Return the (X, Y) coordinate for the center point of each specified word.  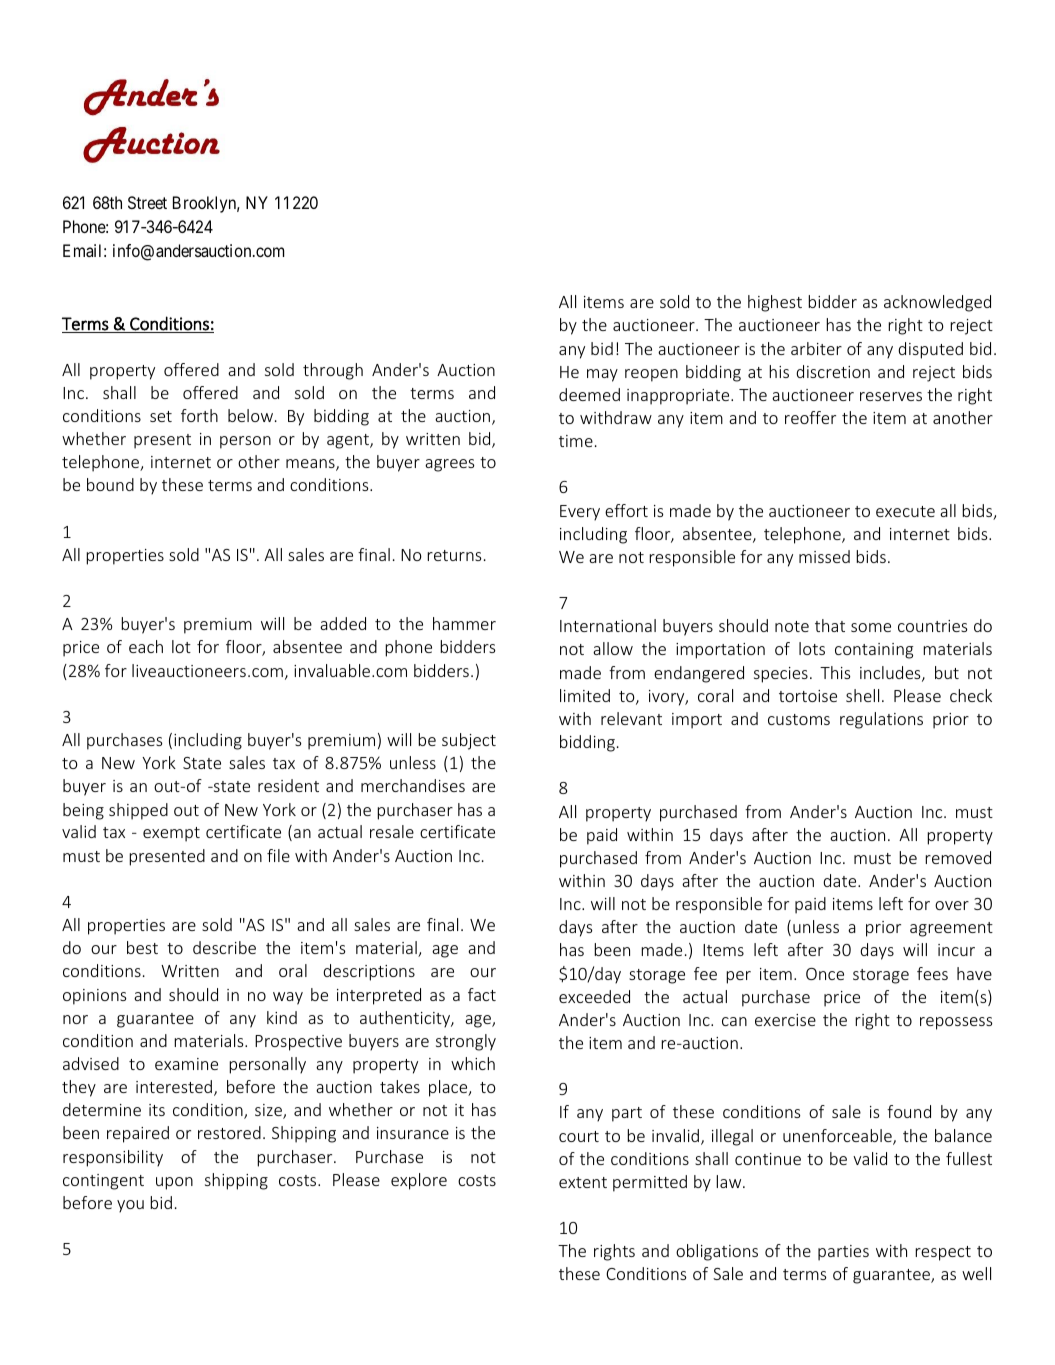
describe (224, 947)
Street (147, 202)
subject (469, 741)
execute (905, 511)
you (130, 1206)
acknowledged (937, 303)
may (602, 375)
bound (110, 484)
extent (583, 1182)
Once (825, 974)
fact (482, 994)
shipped (138, 811)
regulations (881, 720)
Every (580, 513)
